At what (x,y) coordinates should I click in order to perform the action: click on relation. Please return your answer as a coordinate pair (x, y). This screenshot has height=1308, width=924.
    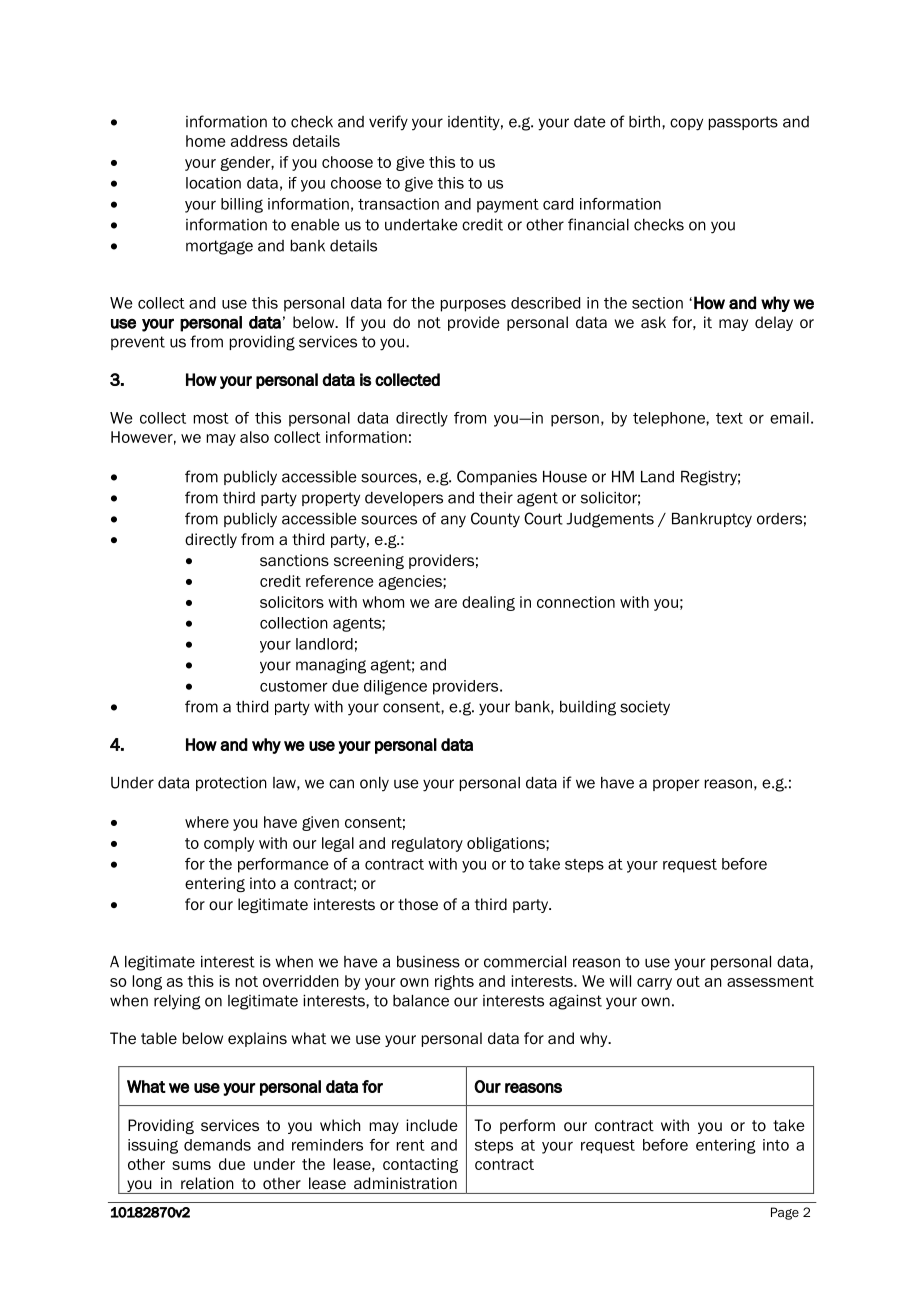
    Looking at the image, I should click on (207, 1183).
